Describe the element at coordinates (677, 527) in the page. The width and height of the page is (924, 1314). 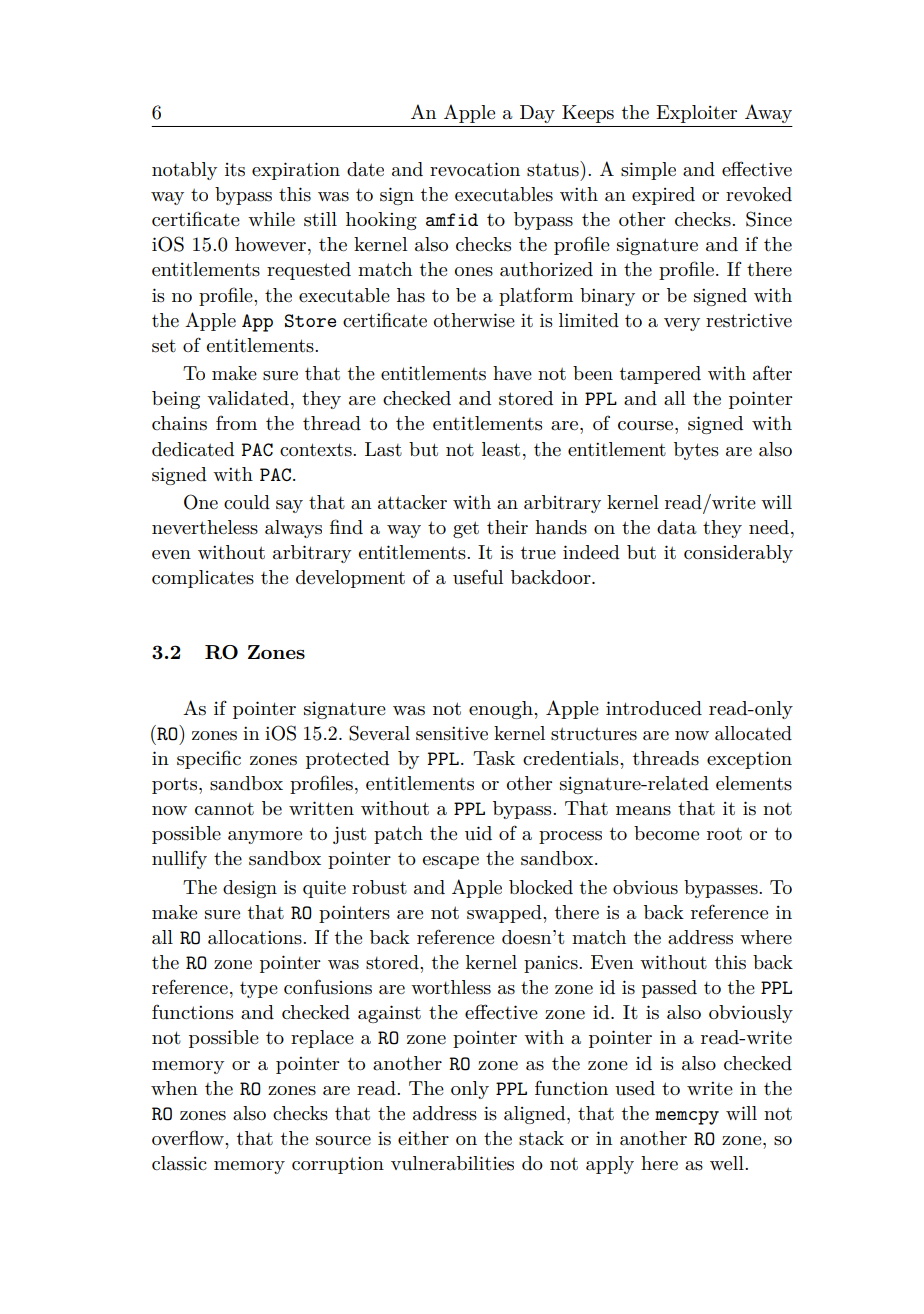
I see `data` at that location.
